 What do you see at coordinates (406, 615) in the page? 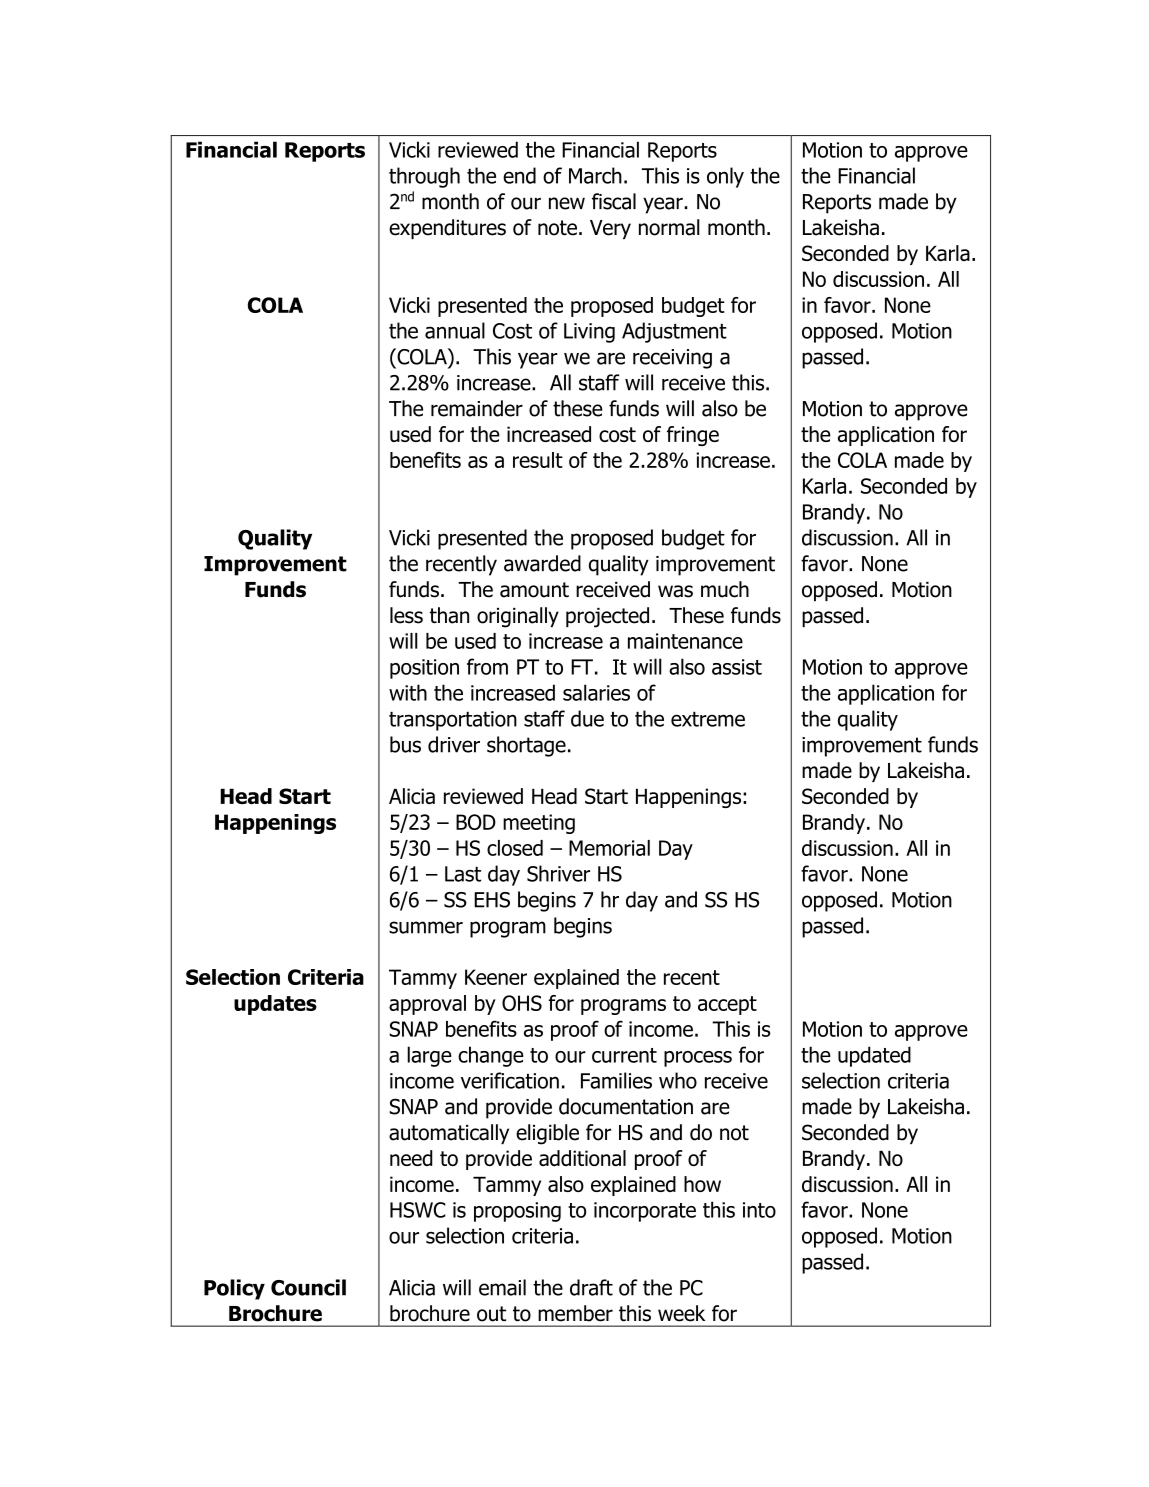
I see `less` at bounding box center [406, 615].
